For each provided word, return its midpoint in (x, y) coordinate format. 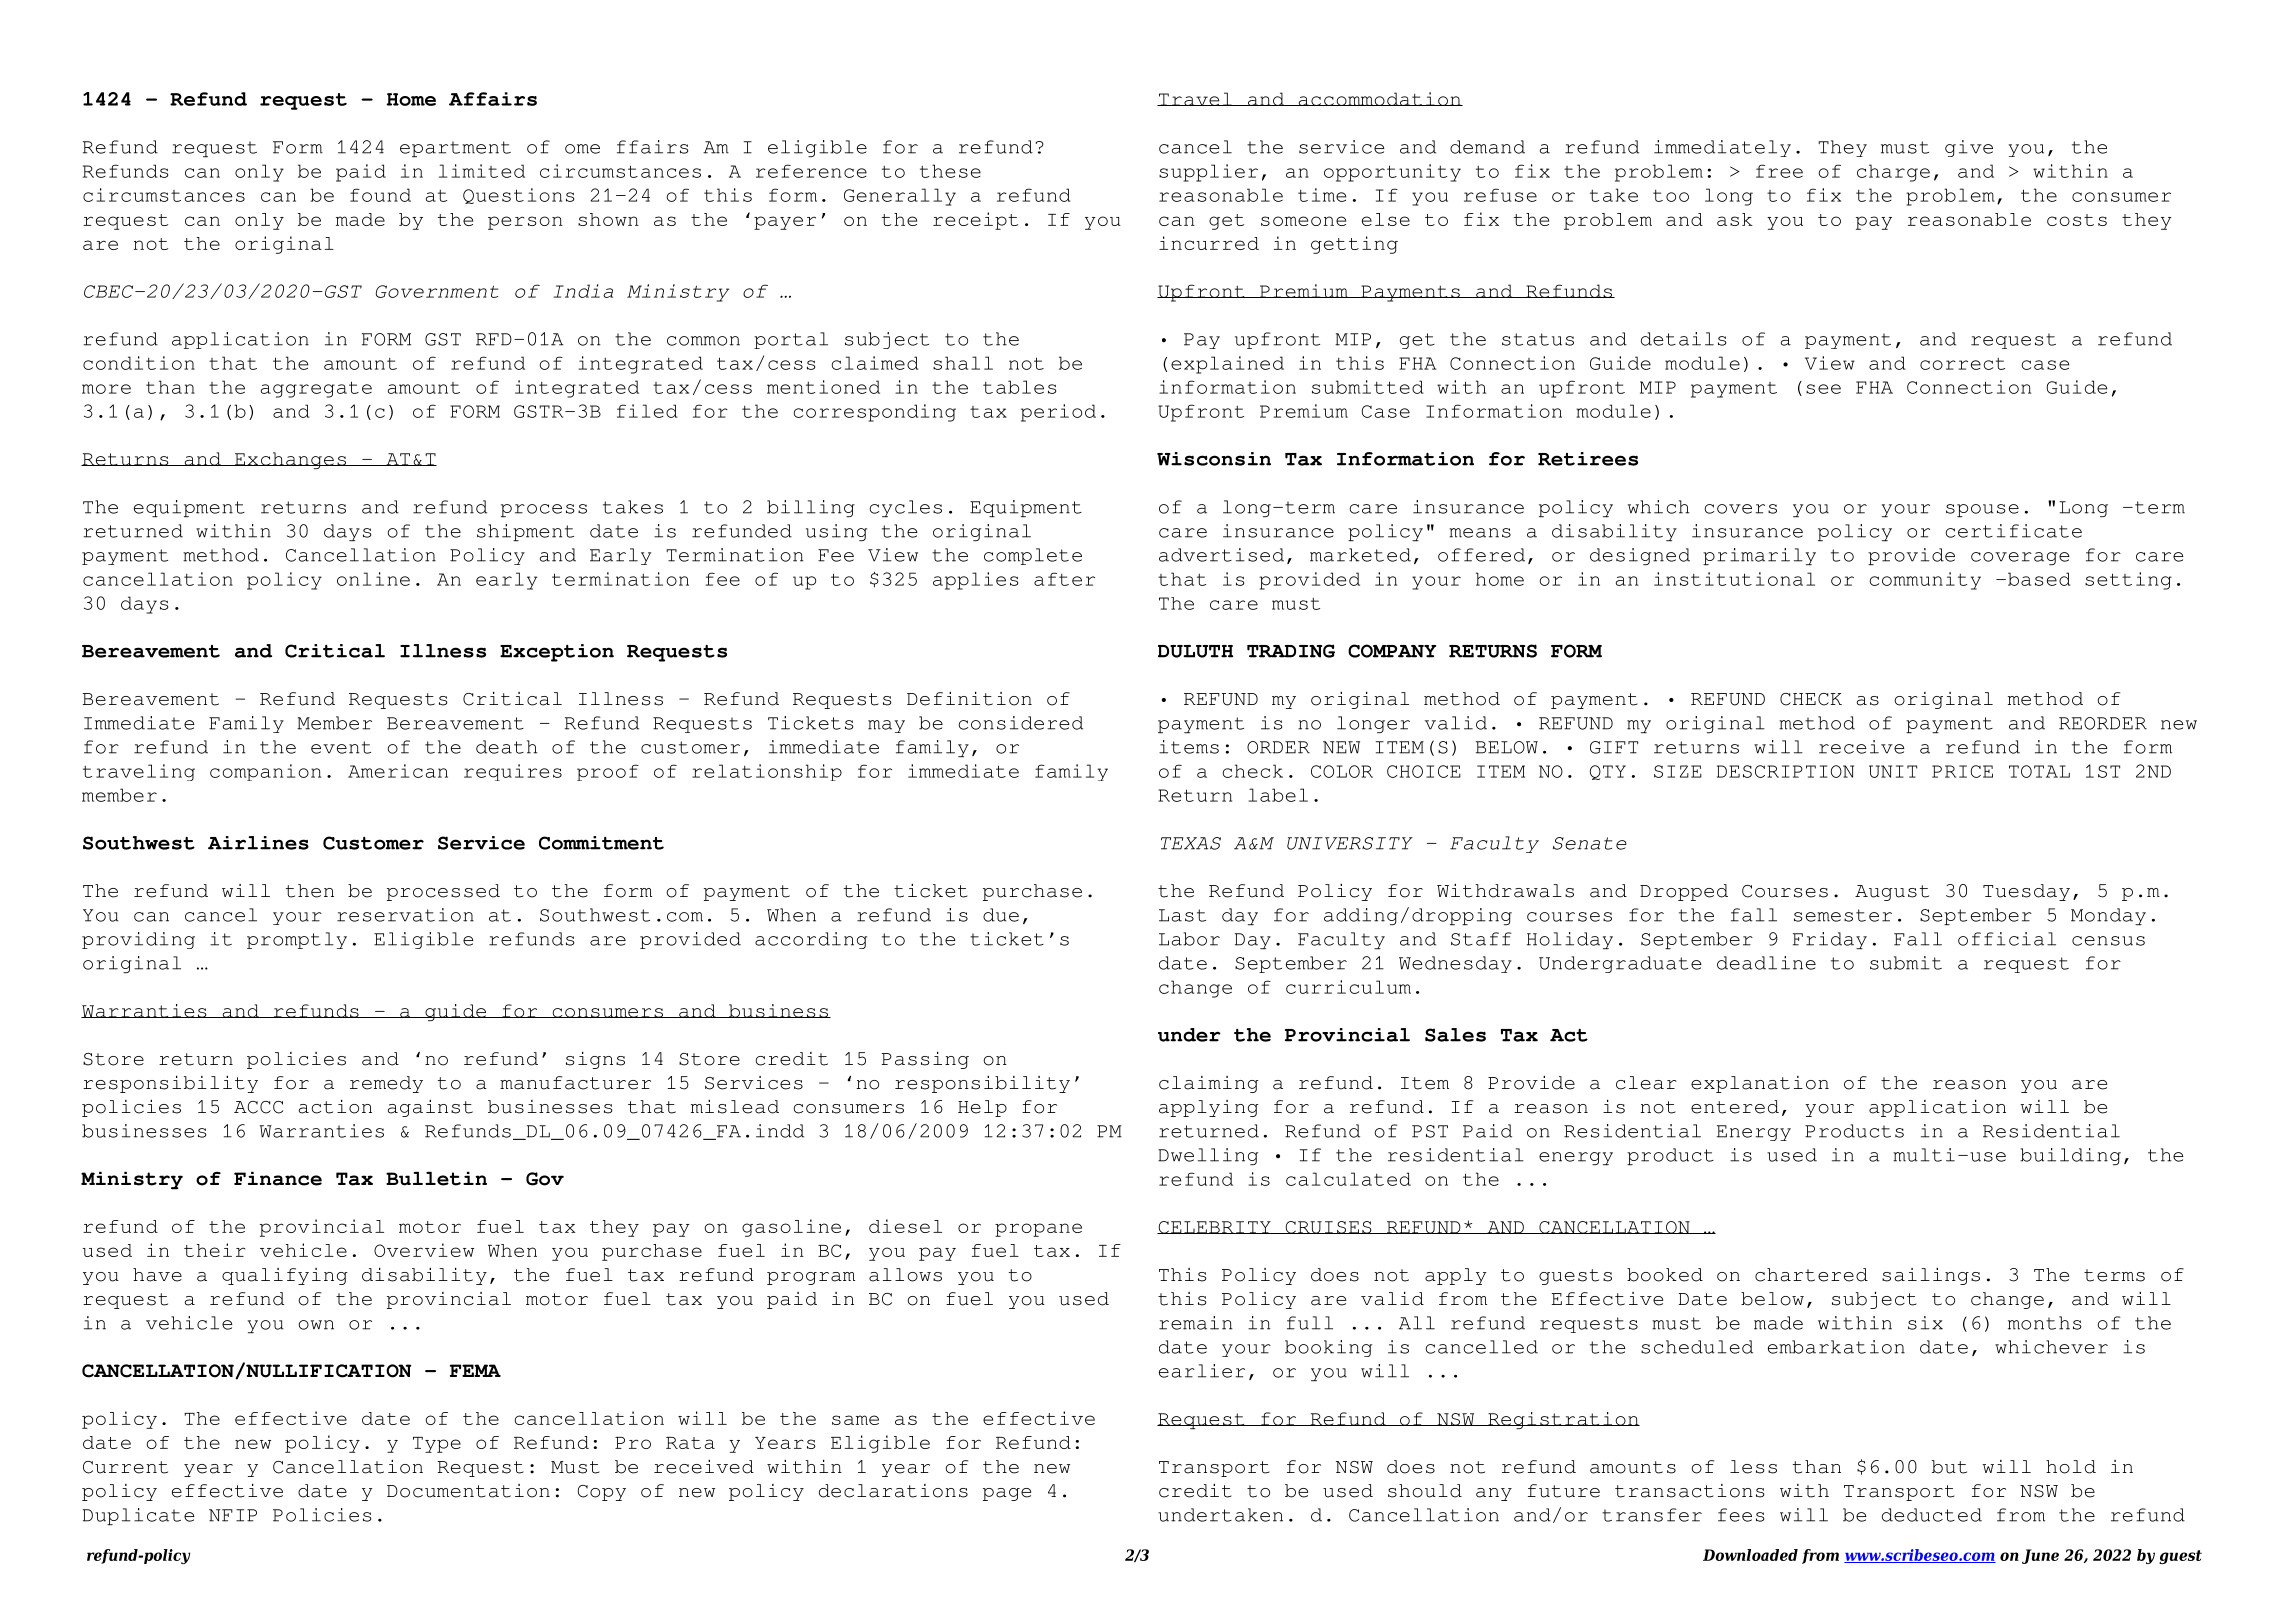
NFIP (233, 1515)
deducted (1932, 1515)
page (1007, 1494)
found (380, 195)
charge (1893, 173)
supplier (1208, 173)
